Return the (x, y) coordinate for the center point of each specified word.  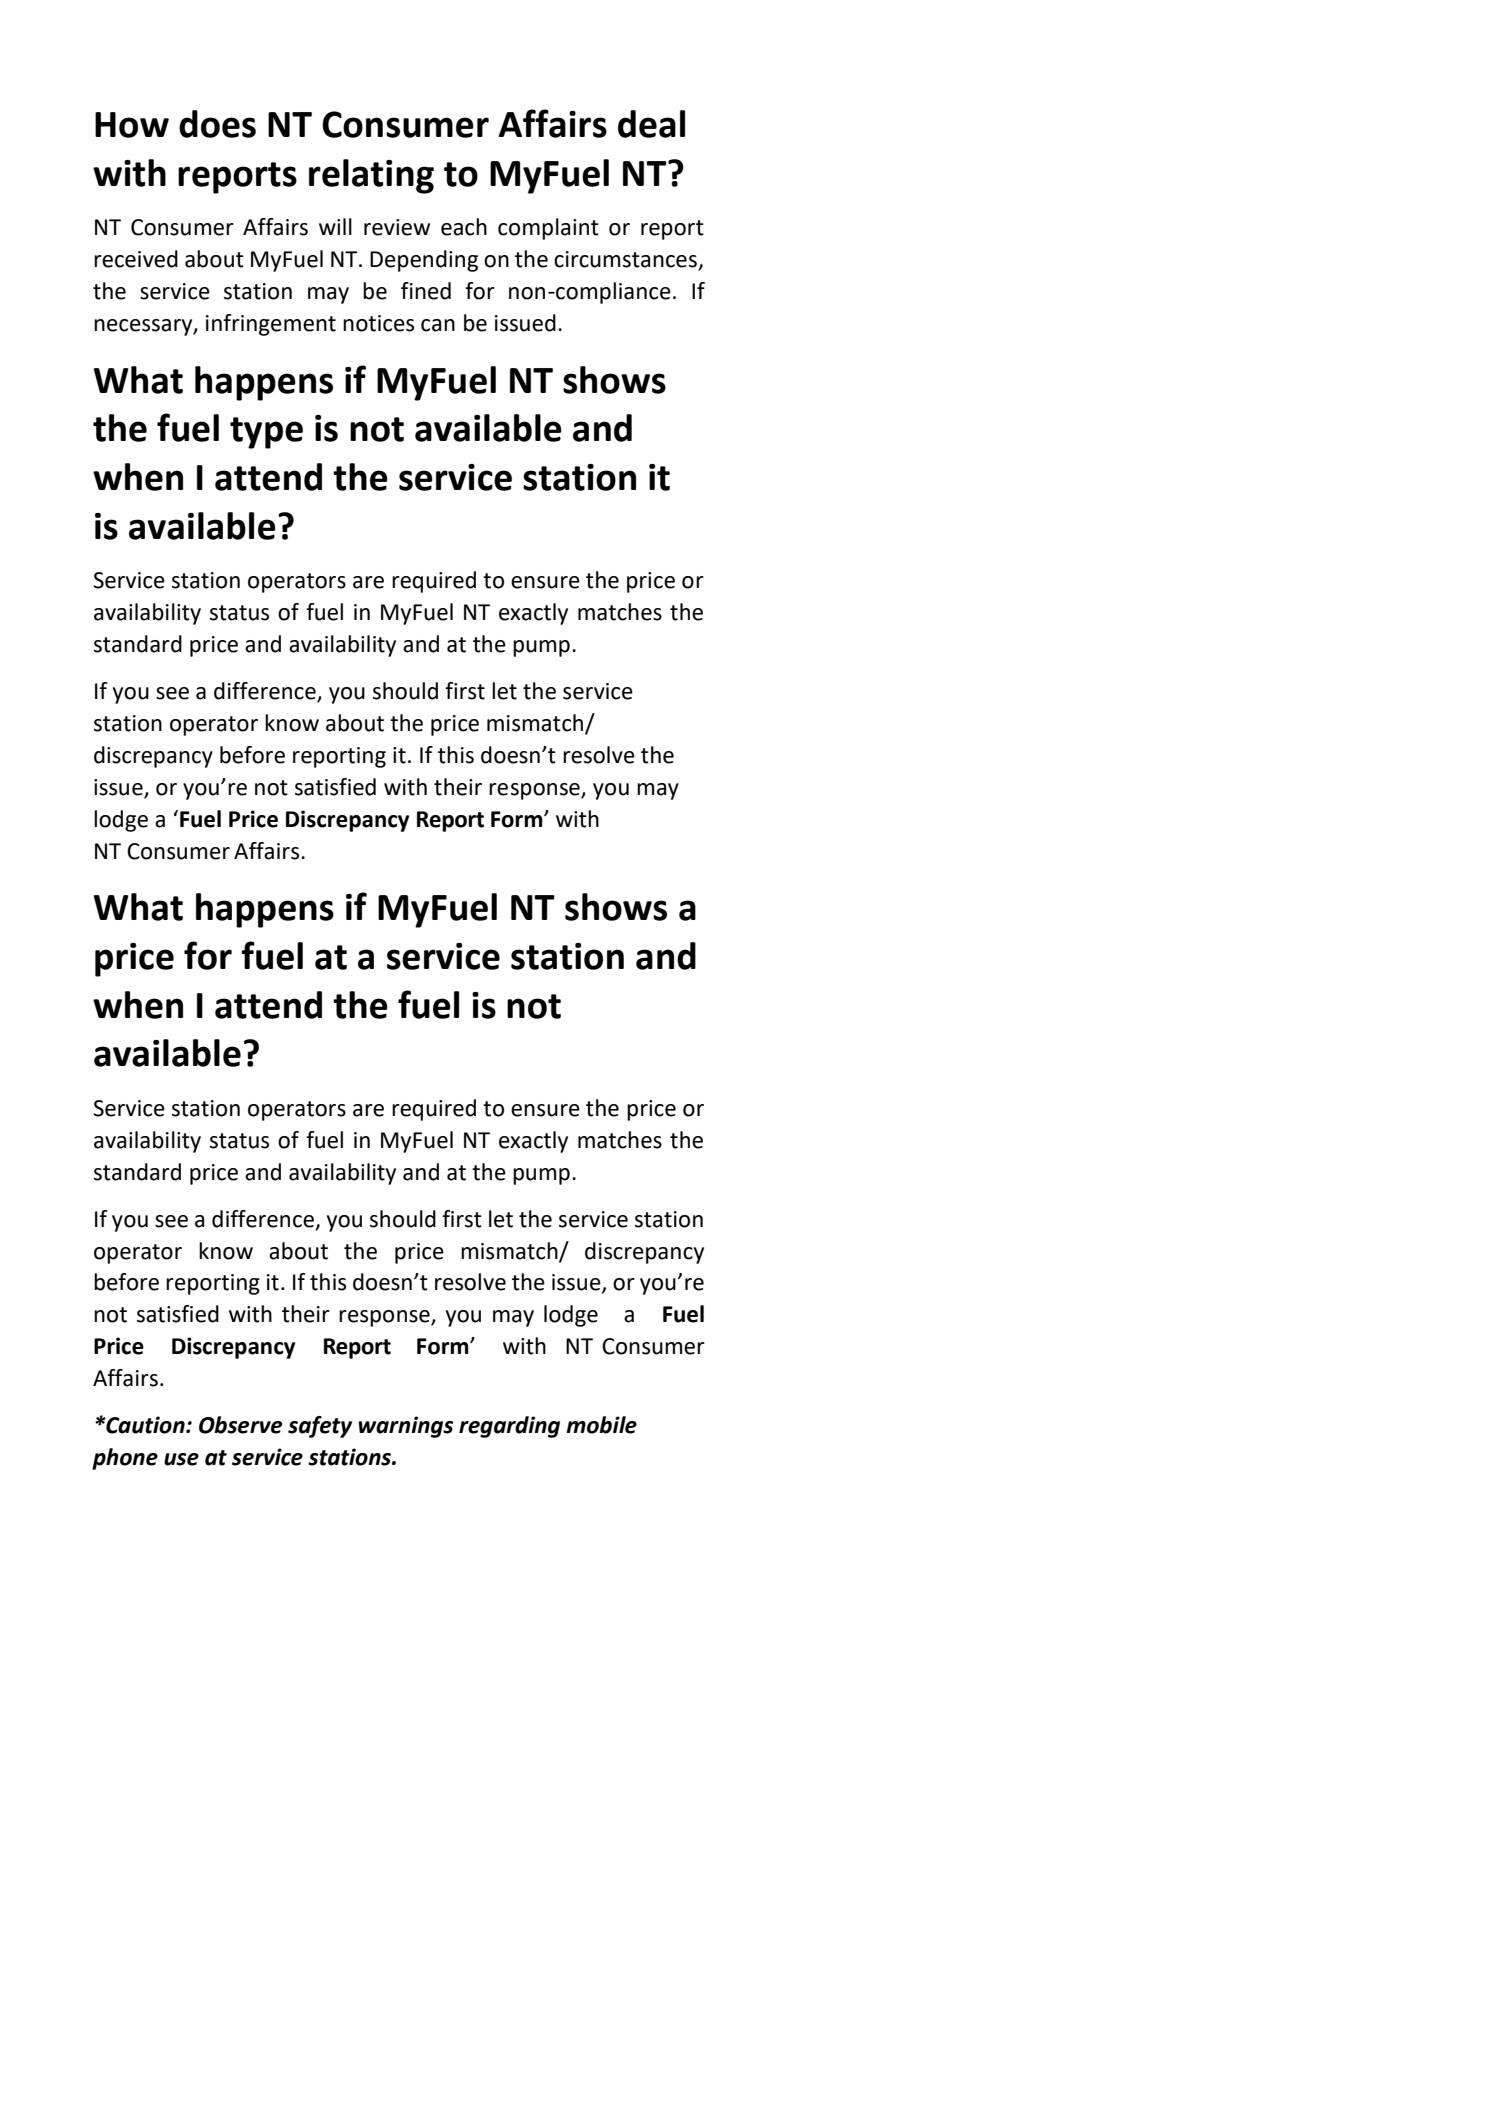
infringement (271, 325)
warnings (405, 1427)
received (136, 259)
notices (378, 323)
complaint (548, 229)
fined (426, 291)
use (181, 1459)
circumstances (626, 260)
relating (371, 176)
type (266, 433)
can (438, 325)
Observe (240, 1425)
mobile (601, 1425)
